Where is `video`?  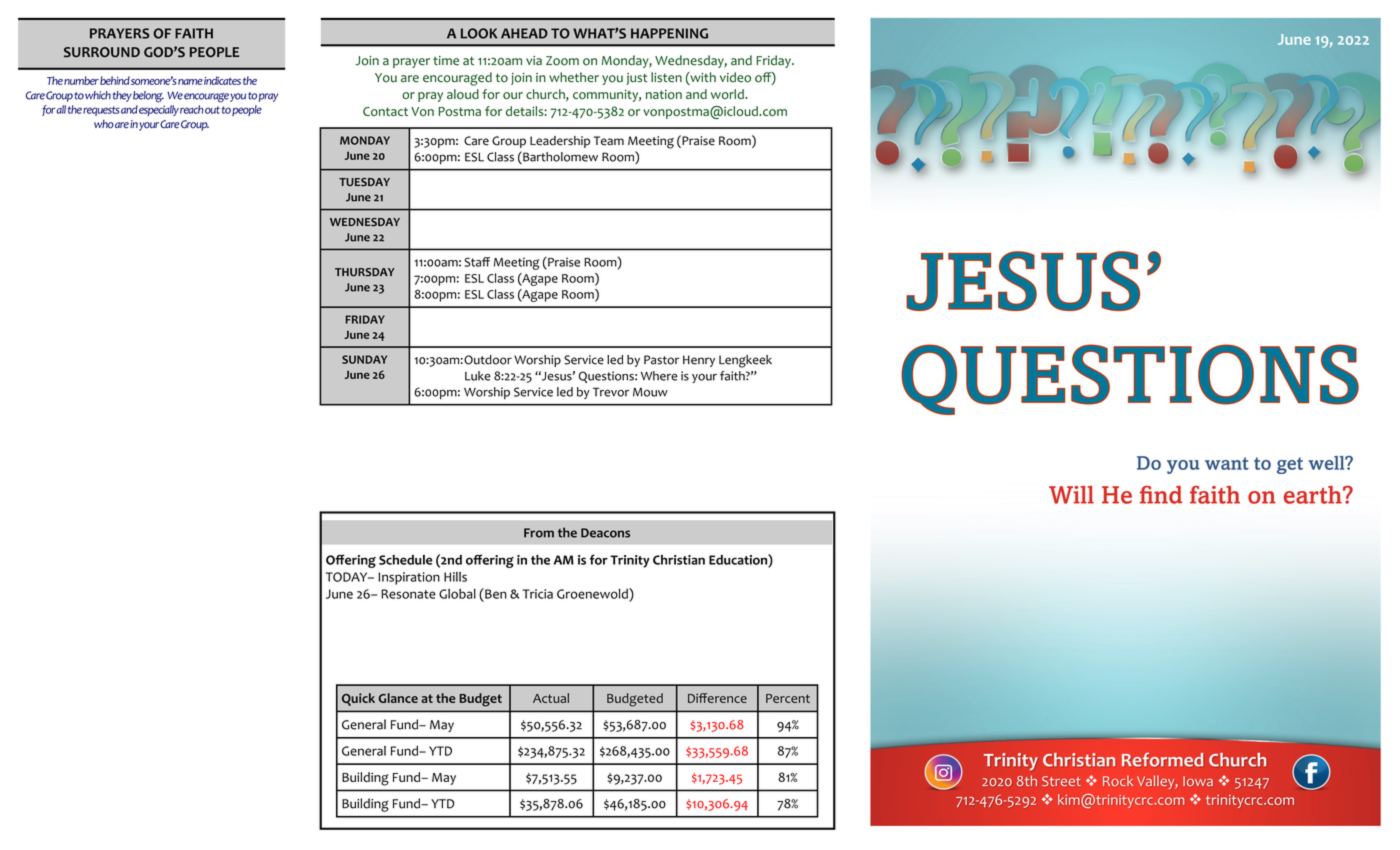 video is located at coordinates (735, 77).
